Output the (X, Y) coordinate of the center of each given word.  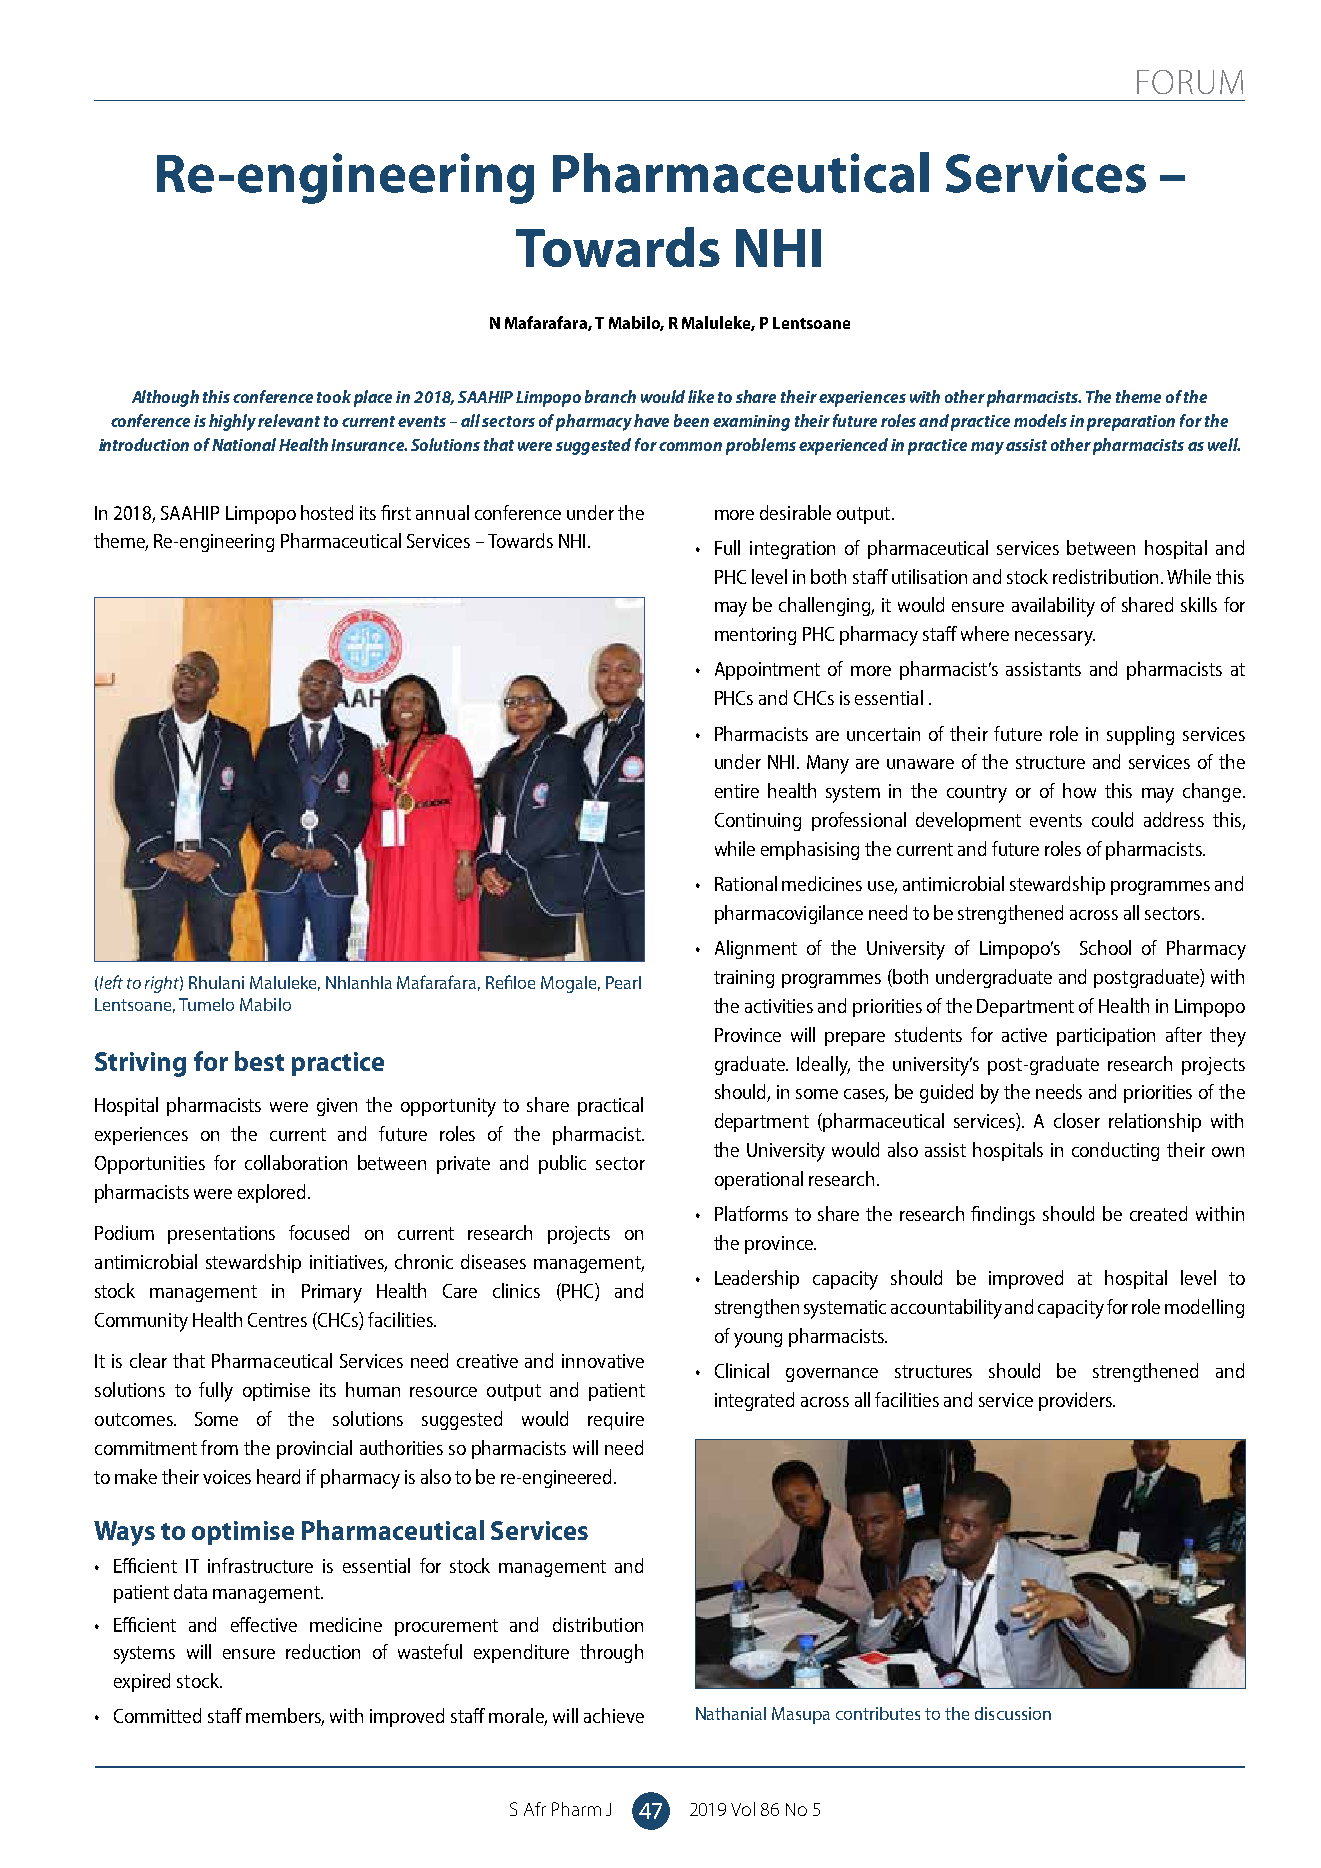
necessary (1055, 638)
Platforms (751, 1213)
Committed (157, 1715)
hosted (327, 512)
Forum (1190, 82)
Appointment (767, 671)
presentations (221, 1235)
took (334, 396)
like (701, 396)
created (1158, 1213)
